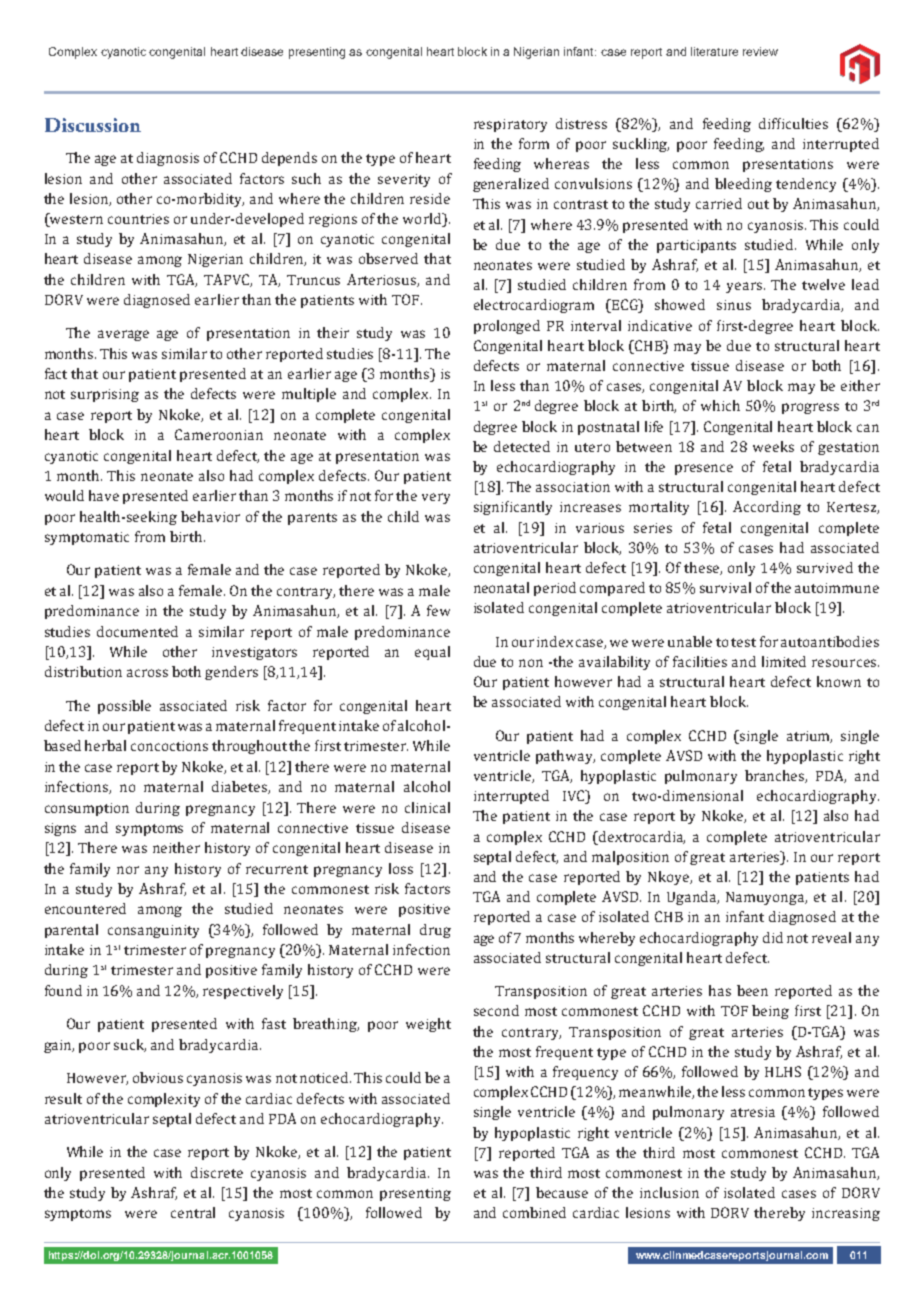  I want to click on documented, so click(137, 631).
